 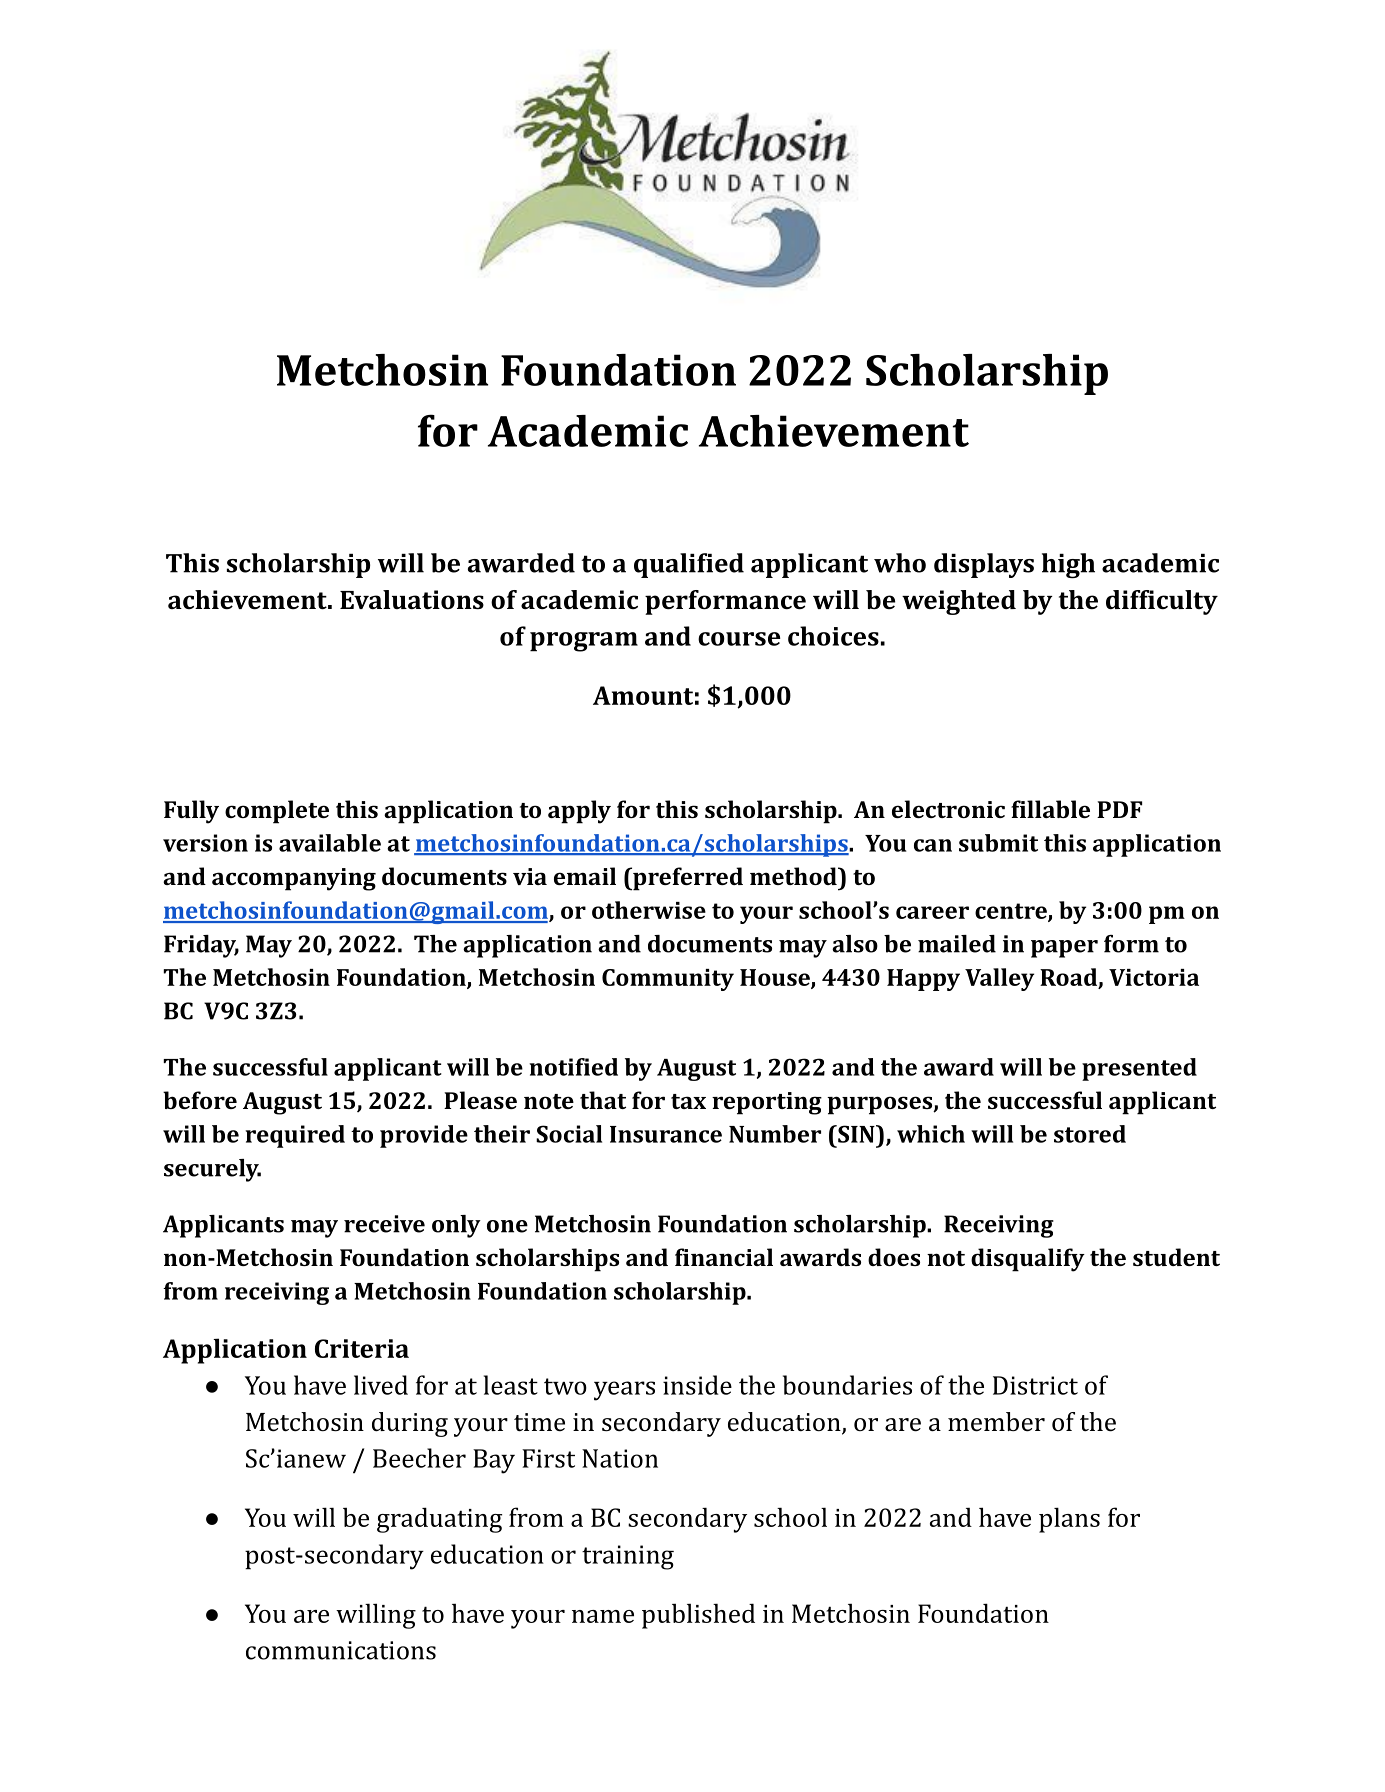 I want to click on qualified, so click(x=689, y=565).
